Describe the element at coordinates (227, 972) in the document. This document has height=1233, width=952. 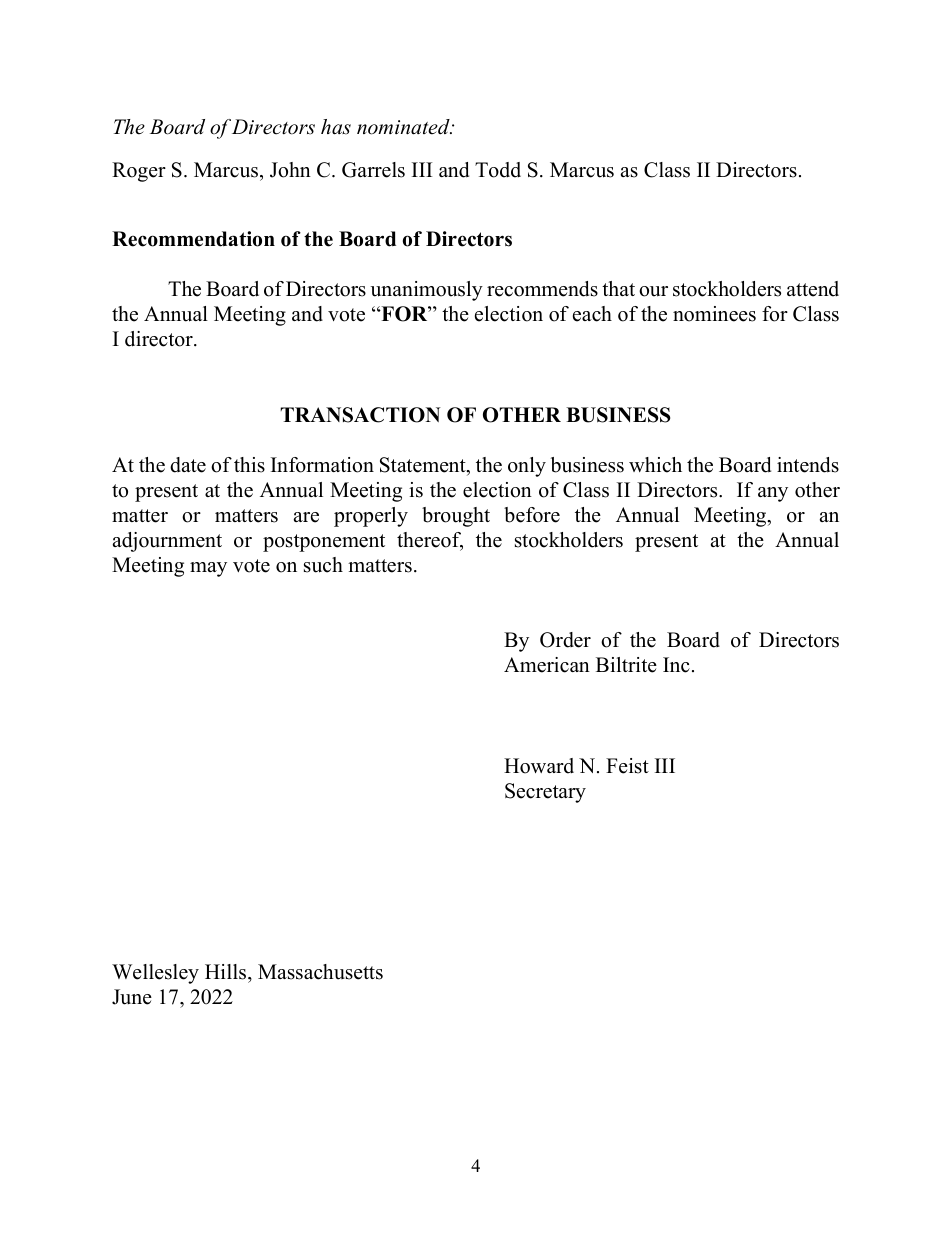
I see `Hills` at that location.
